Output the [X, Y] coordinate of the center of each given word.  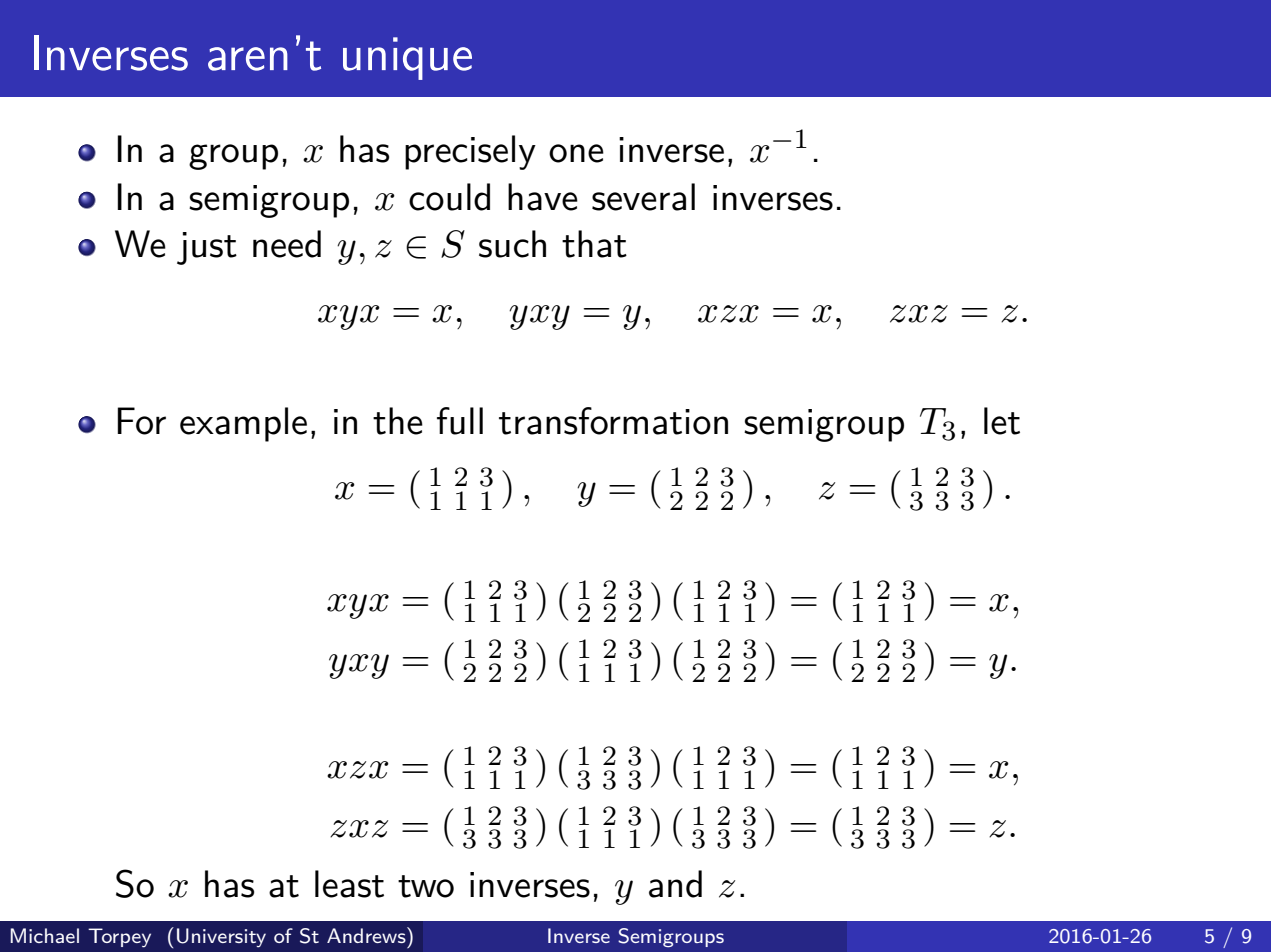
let [1002, 421]
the [398, 421]
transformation [613, 421]
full [460, 421]
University [221, 938]
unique [407, 58]
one [576, 153]
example [243, 424]
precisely [470, 152]
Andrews [367, 935]
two [426, 886]
